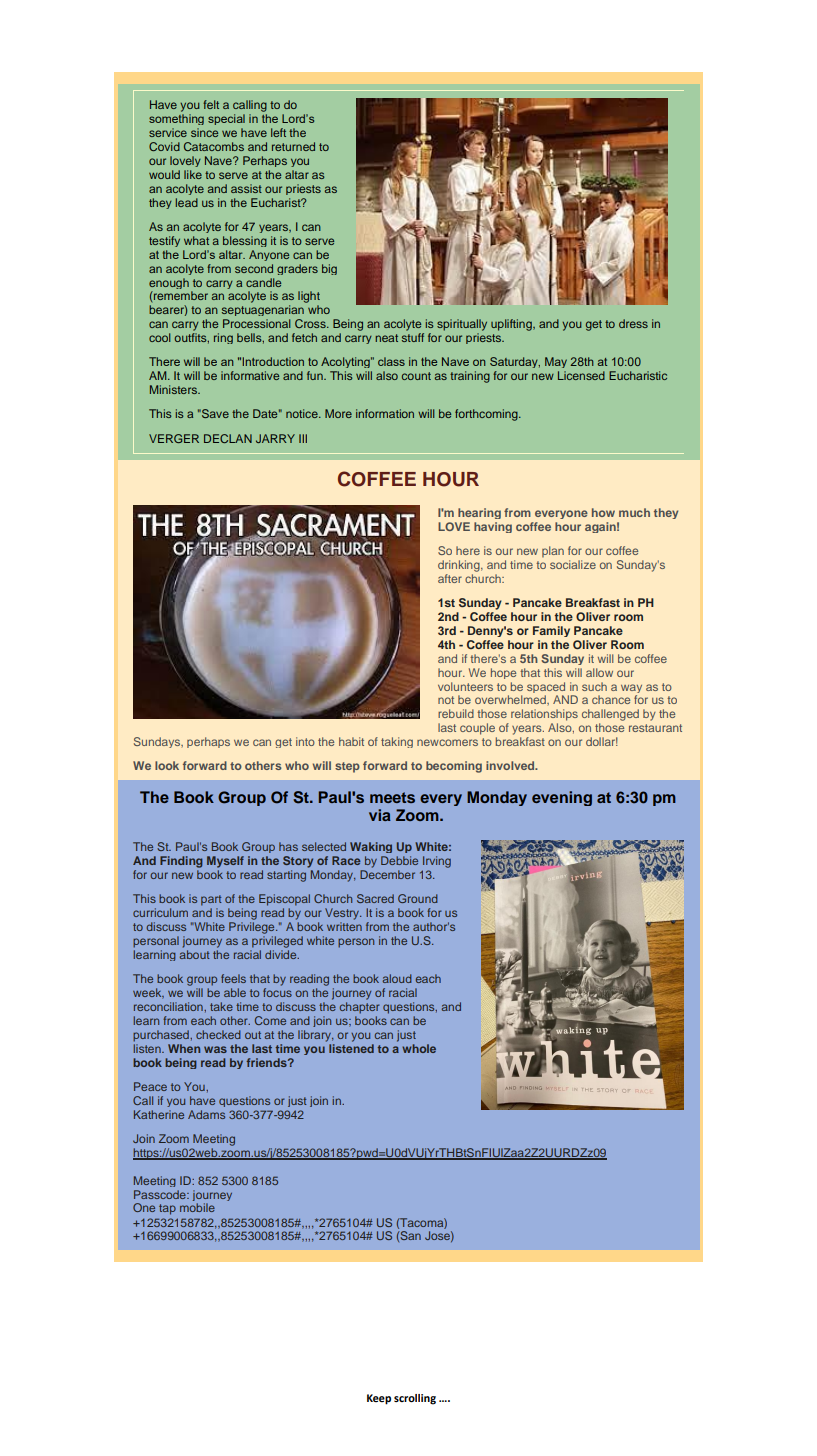 The width and height of the page is (817, 1456). What do you see at coordinates (419, 1048) in the page?
I see `whole` at bounding box center [419, 1048].
